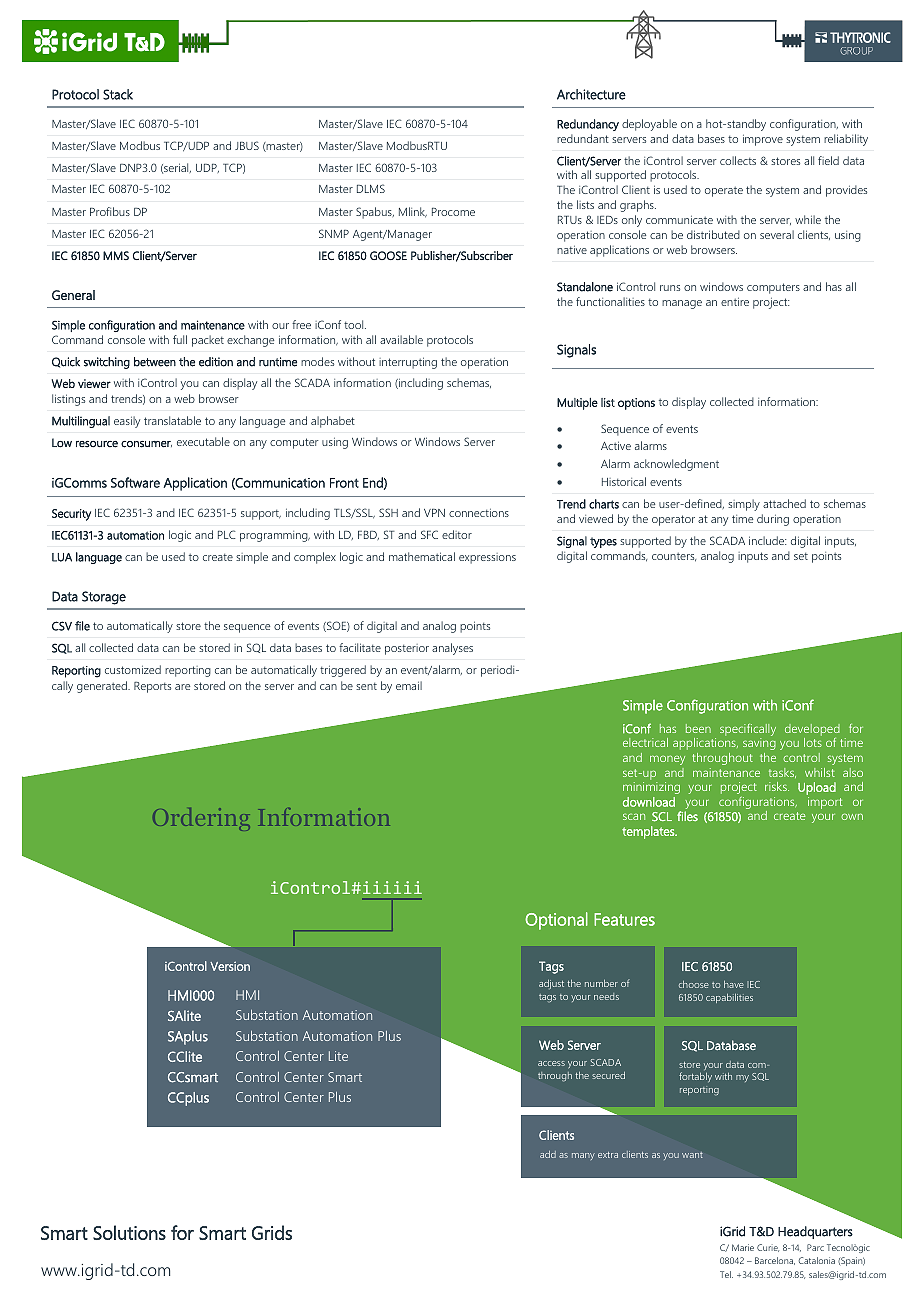 This image has height=1308, width=924. What do you see at coordinates (118, 94) in the image?
I see `Stack` at bounding box center [118, 94].
